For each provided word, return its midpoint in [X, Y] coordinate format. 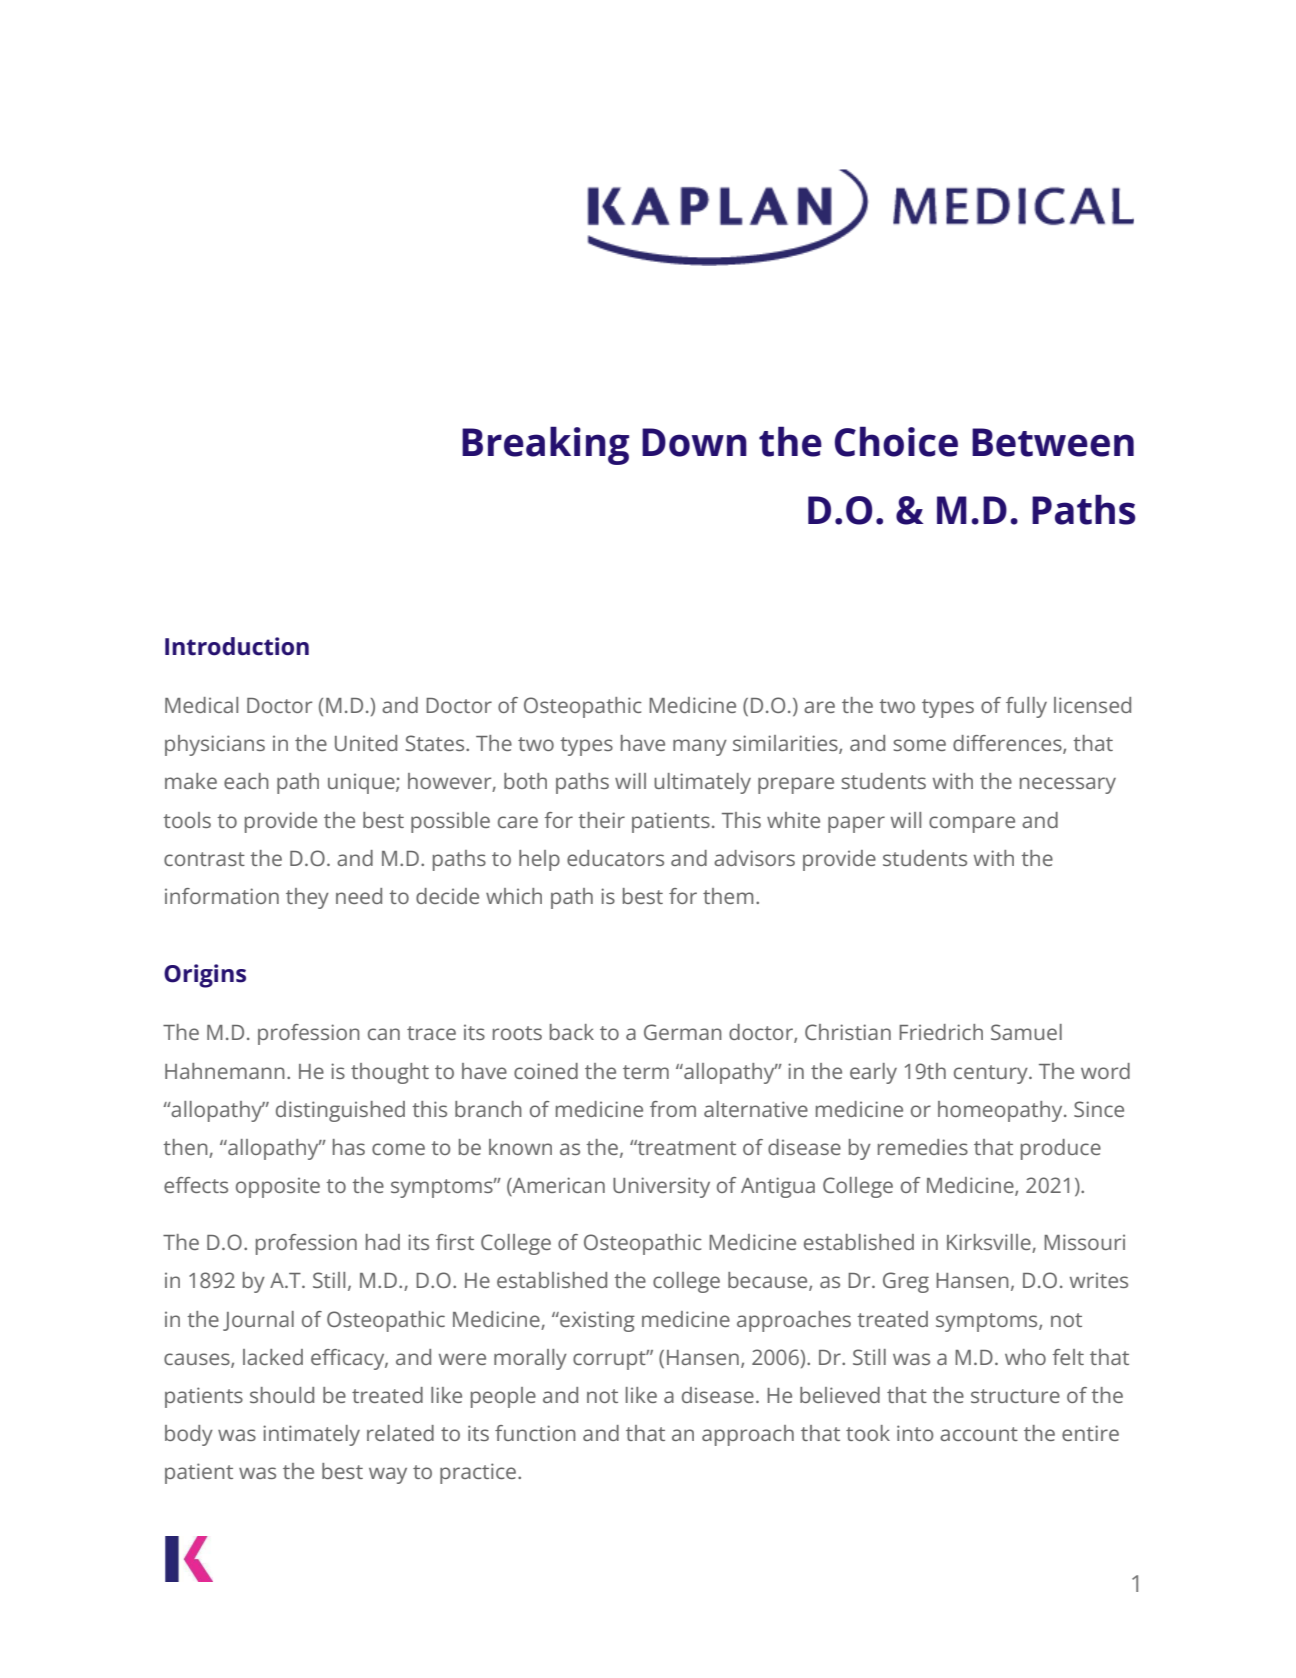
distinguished [340, 1111]
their [601, 820]
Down [694, 442]
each [246, 781]
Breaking [545, 446]
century [992, 1074]
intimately [311, 1435]
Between [1053, 442]
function [535, 1433]
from [673, 1109]
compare [972, 824]
